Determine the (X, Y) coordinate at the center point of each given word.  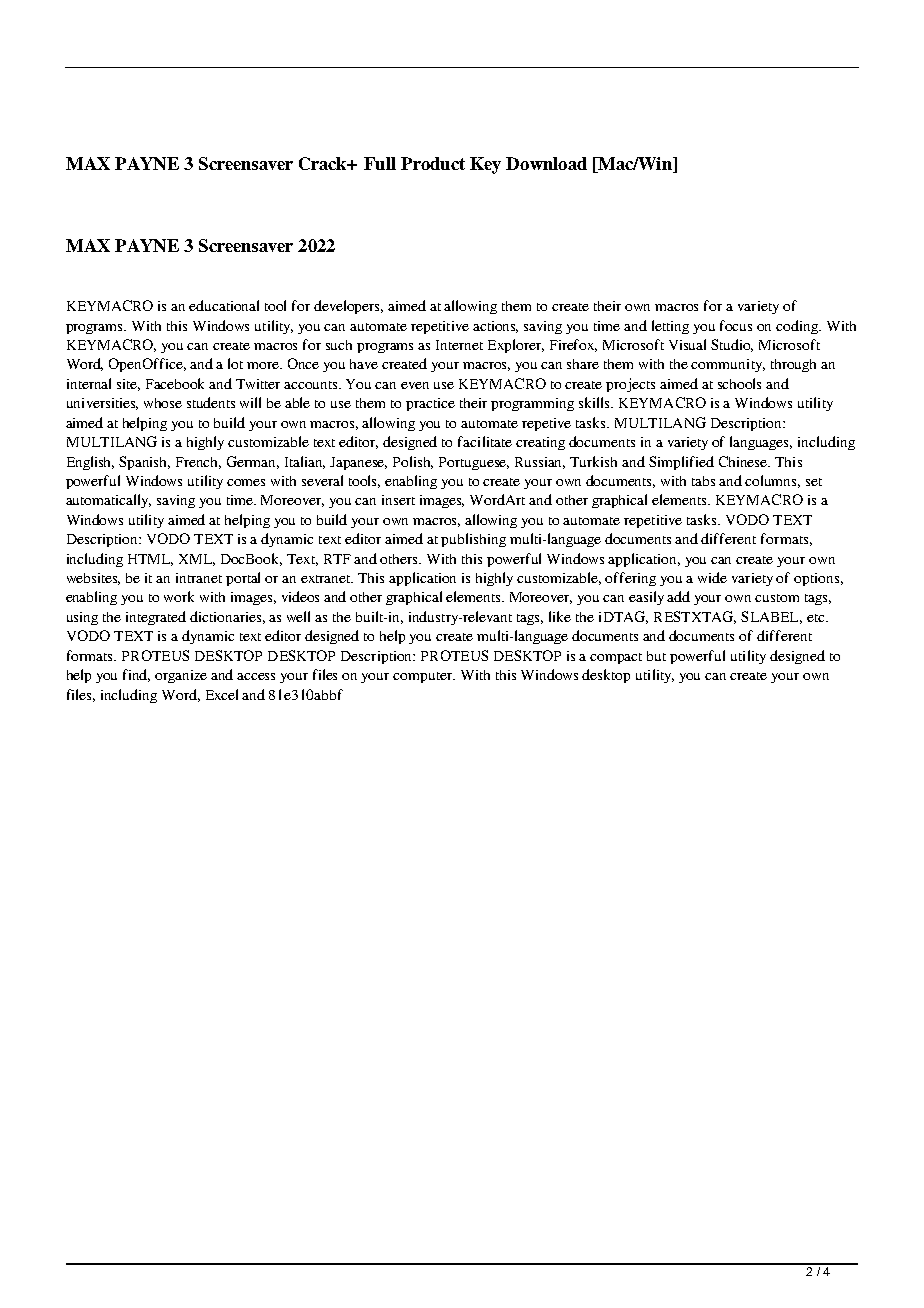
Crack (324, 163)
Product (433, 163)
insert (398, 500)
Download (546, 163)
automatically (108, 501)
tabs (703, 481)
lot (235, 363)
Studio (732, 345)
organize (181, 676)
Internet (459, 345)
